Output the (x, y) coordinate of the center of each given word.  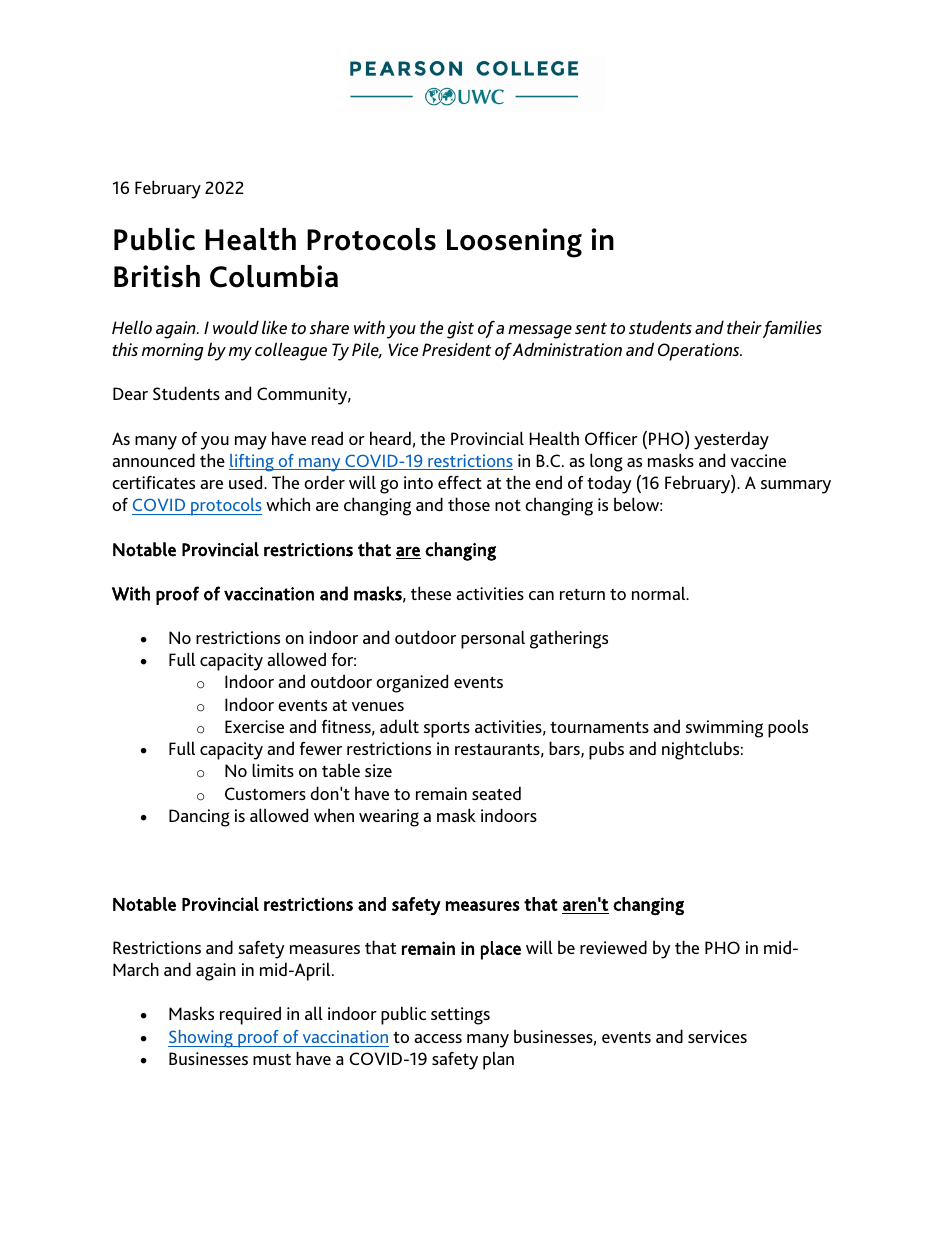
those (469, 504)
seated (496, 793)
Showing (201, 1039)
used (247, 482)
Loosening (514, 243)
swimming (724, 729)
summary (796, 487)
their (744, 327)
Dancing (199, 818)
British (157, 276)
